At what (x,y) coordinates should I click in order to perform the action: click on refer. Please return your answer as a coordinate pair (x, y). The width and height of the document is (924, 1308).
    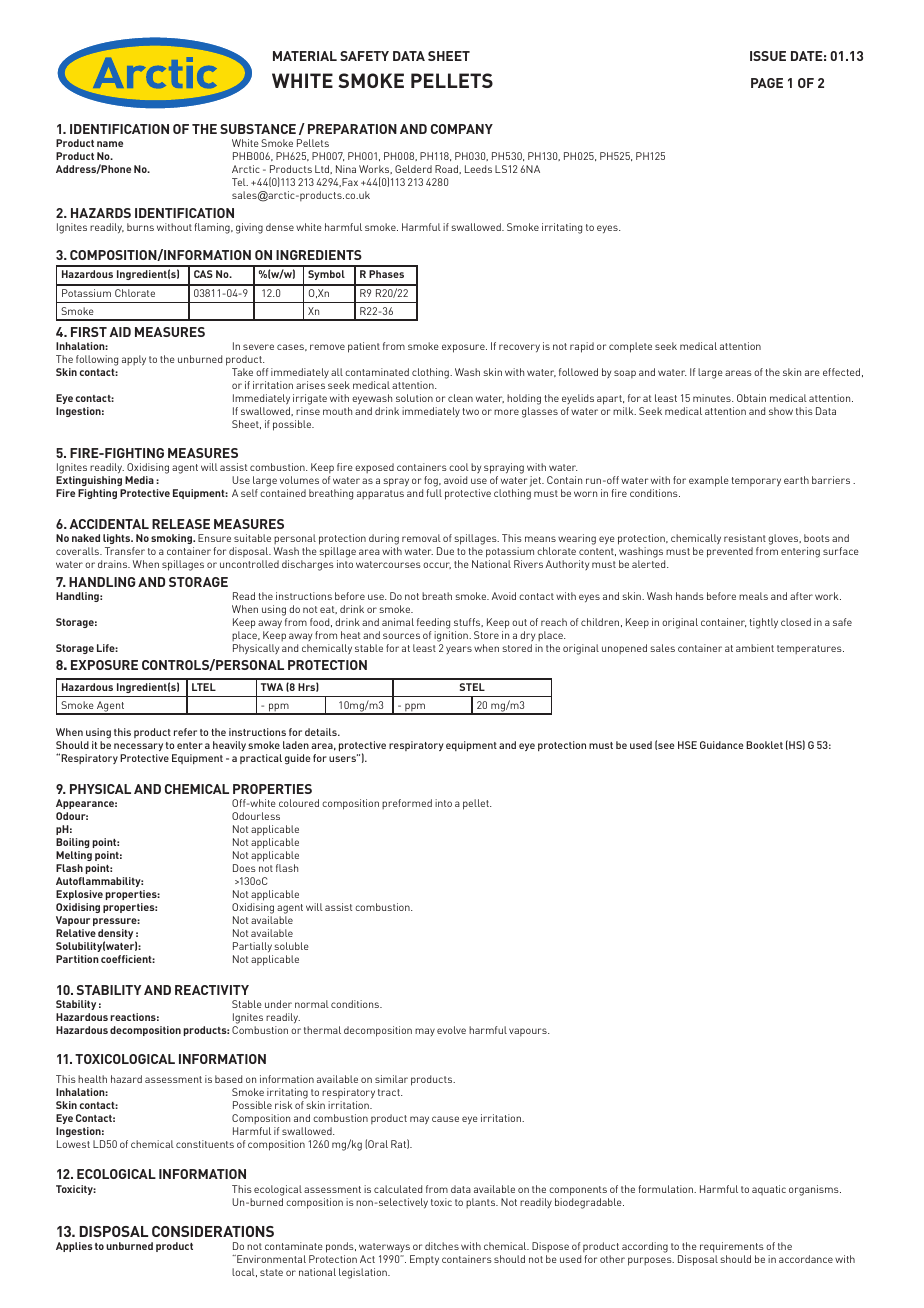
    Looking at the image, I should click on (185, 732).
